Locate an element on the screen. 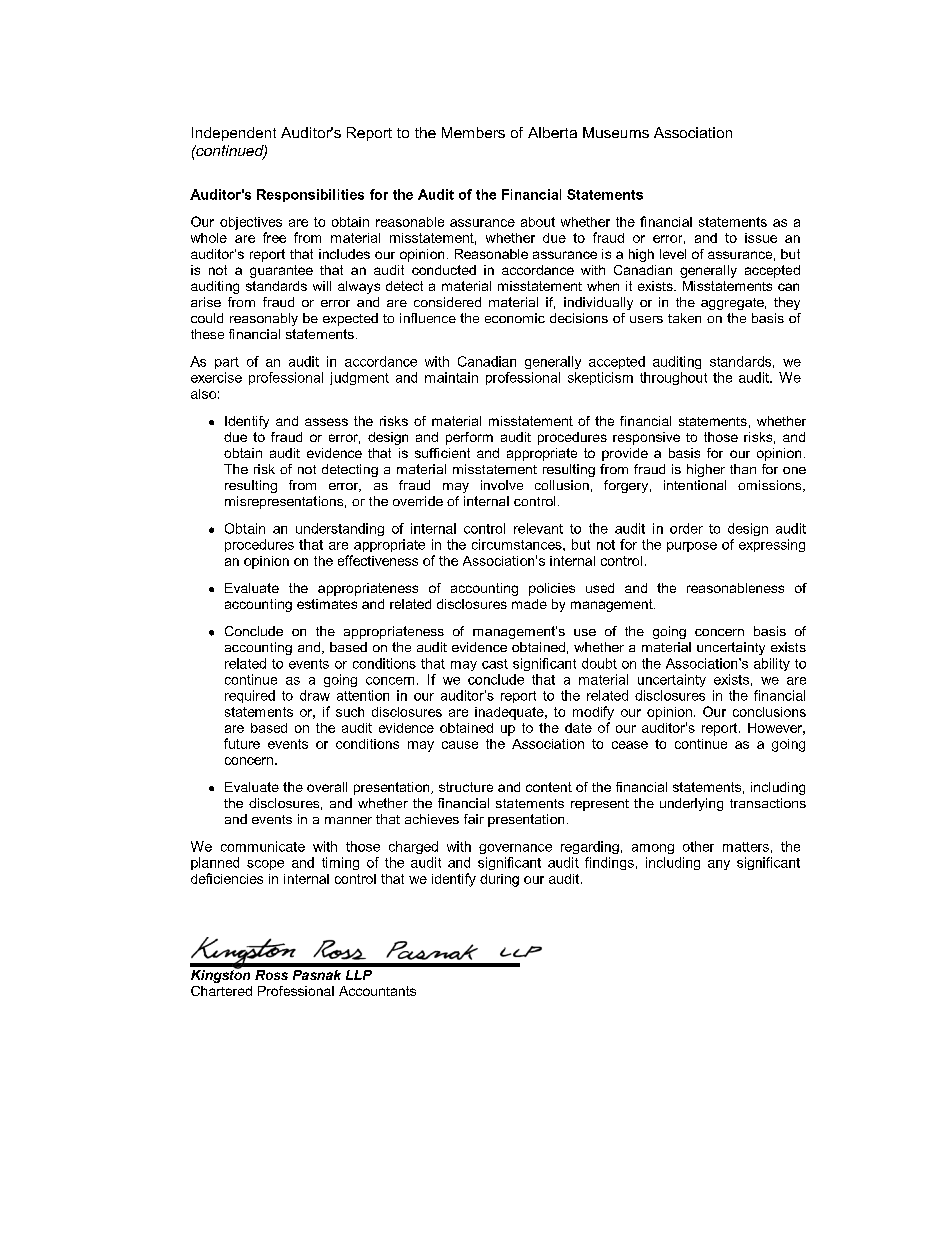  conclusions is located at coordinates (769, 712).
